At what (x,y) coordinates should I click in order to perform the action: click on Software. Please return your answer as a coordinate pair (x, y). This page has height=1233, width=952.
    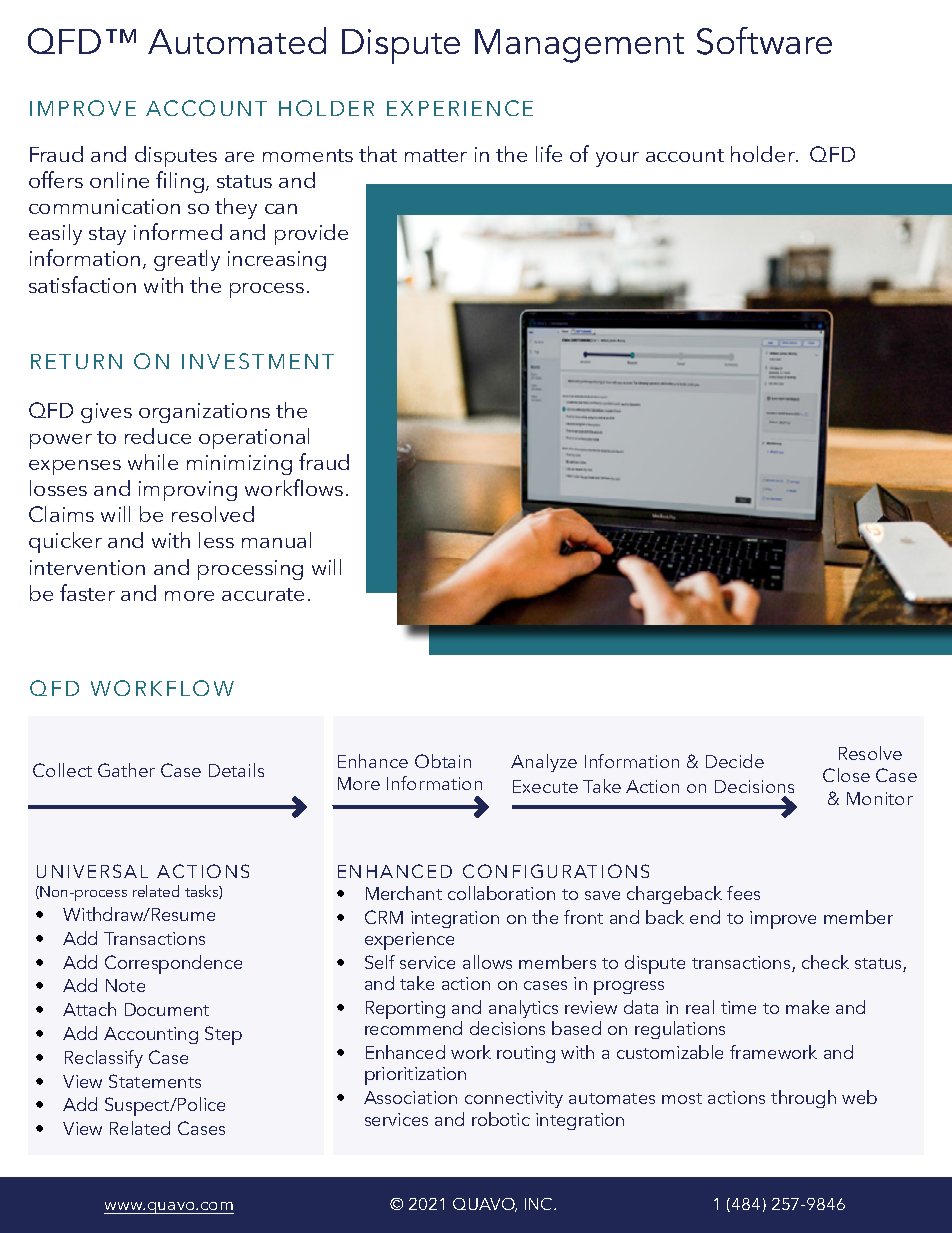
    Looking at the image, I should click on (764, 41).
